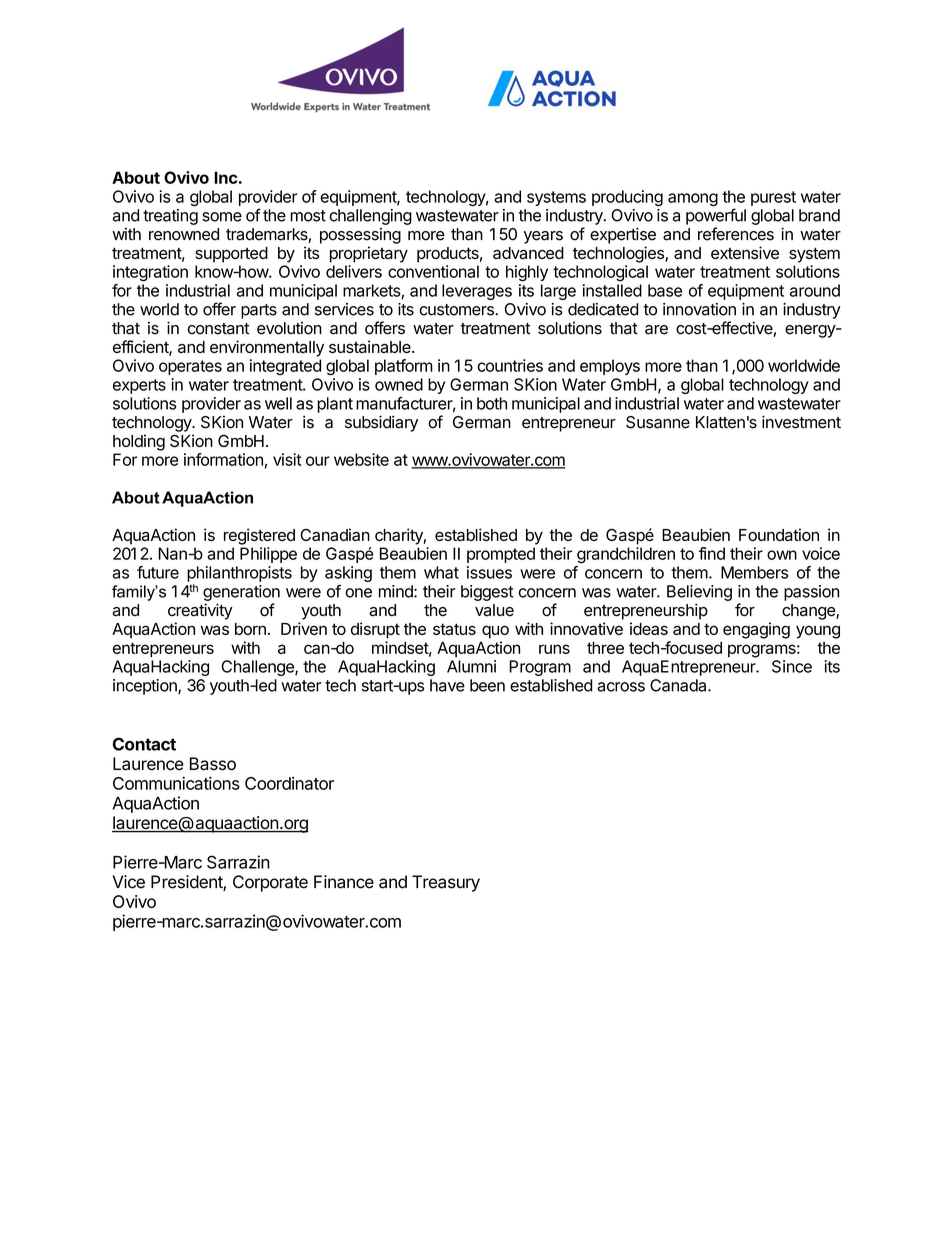 This page has width=952, height=1233. Describe the element at coordinates (446, 883) in the page. I see `Treasury` at that location.
